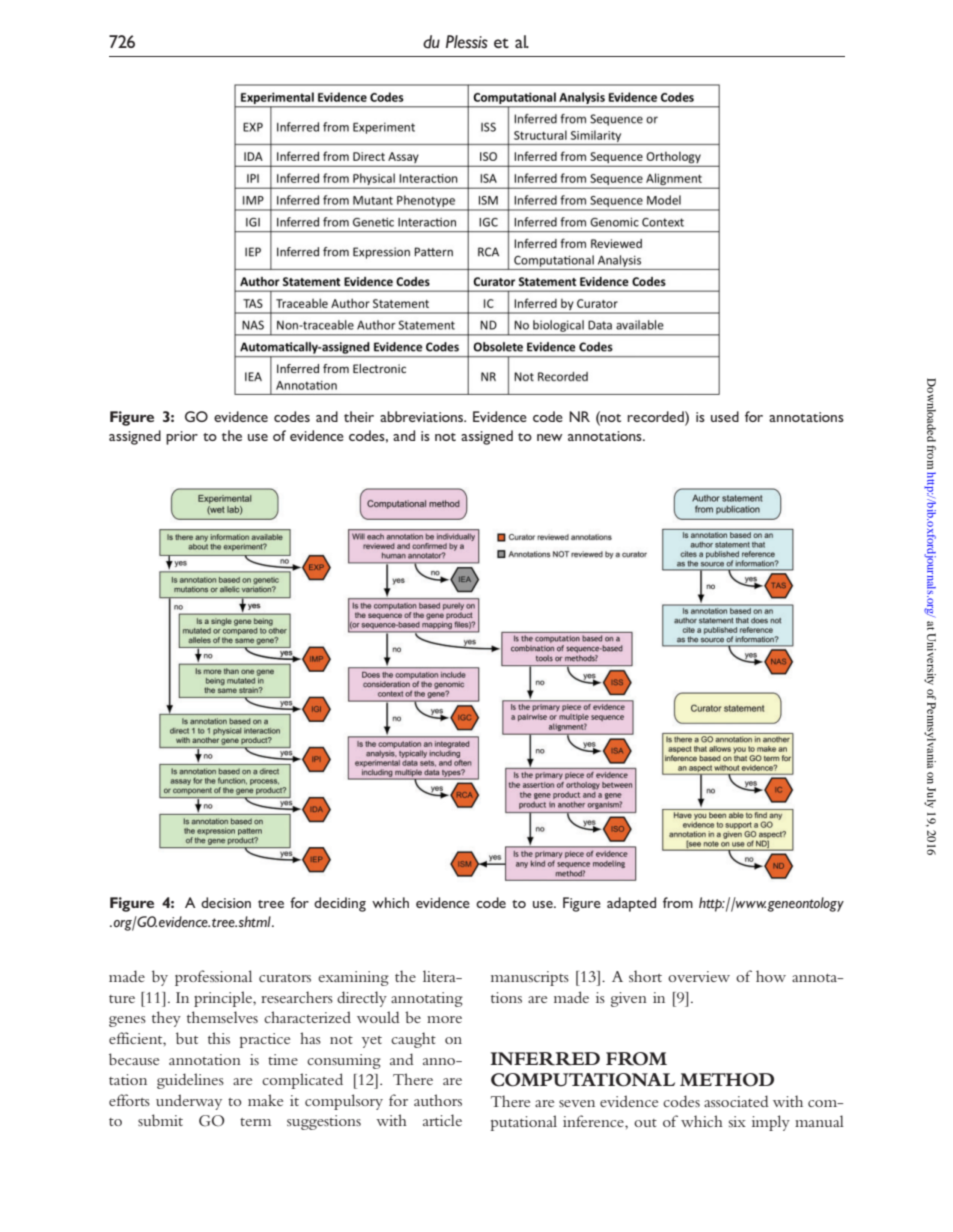 This screenshot has height=1232, width=953. I want to click on associated, so click(736, 1101).
